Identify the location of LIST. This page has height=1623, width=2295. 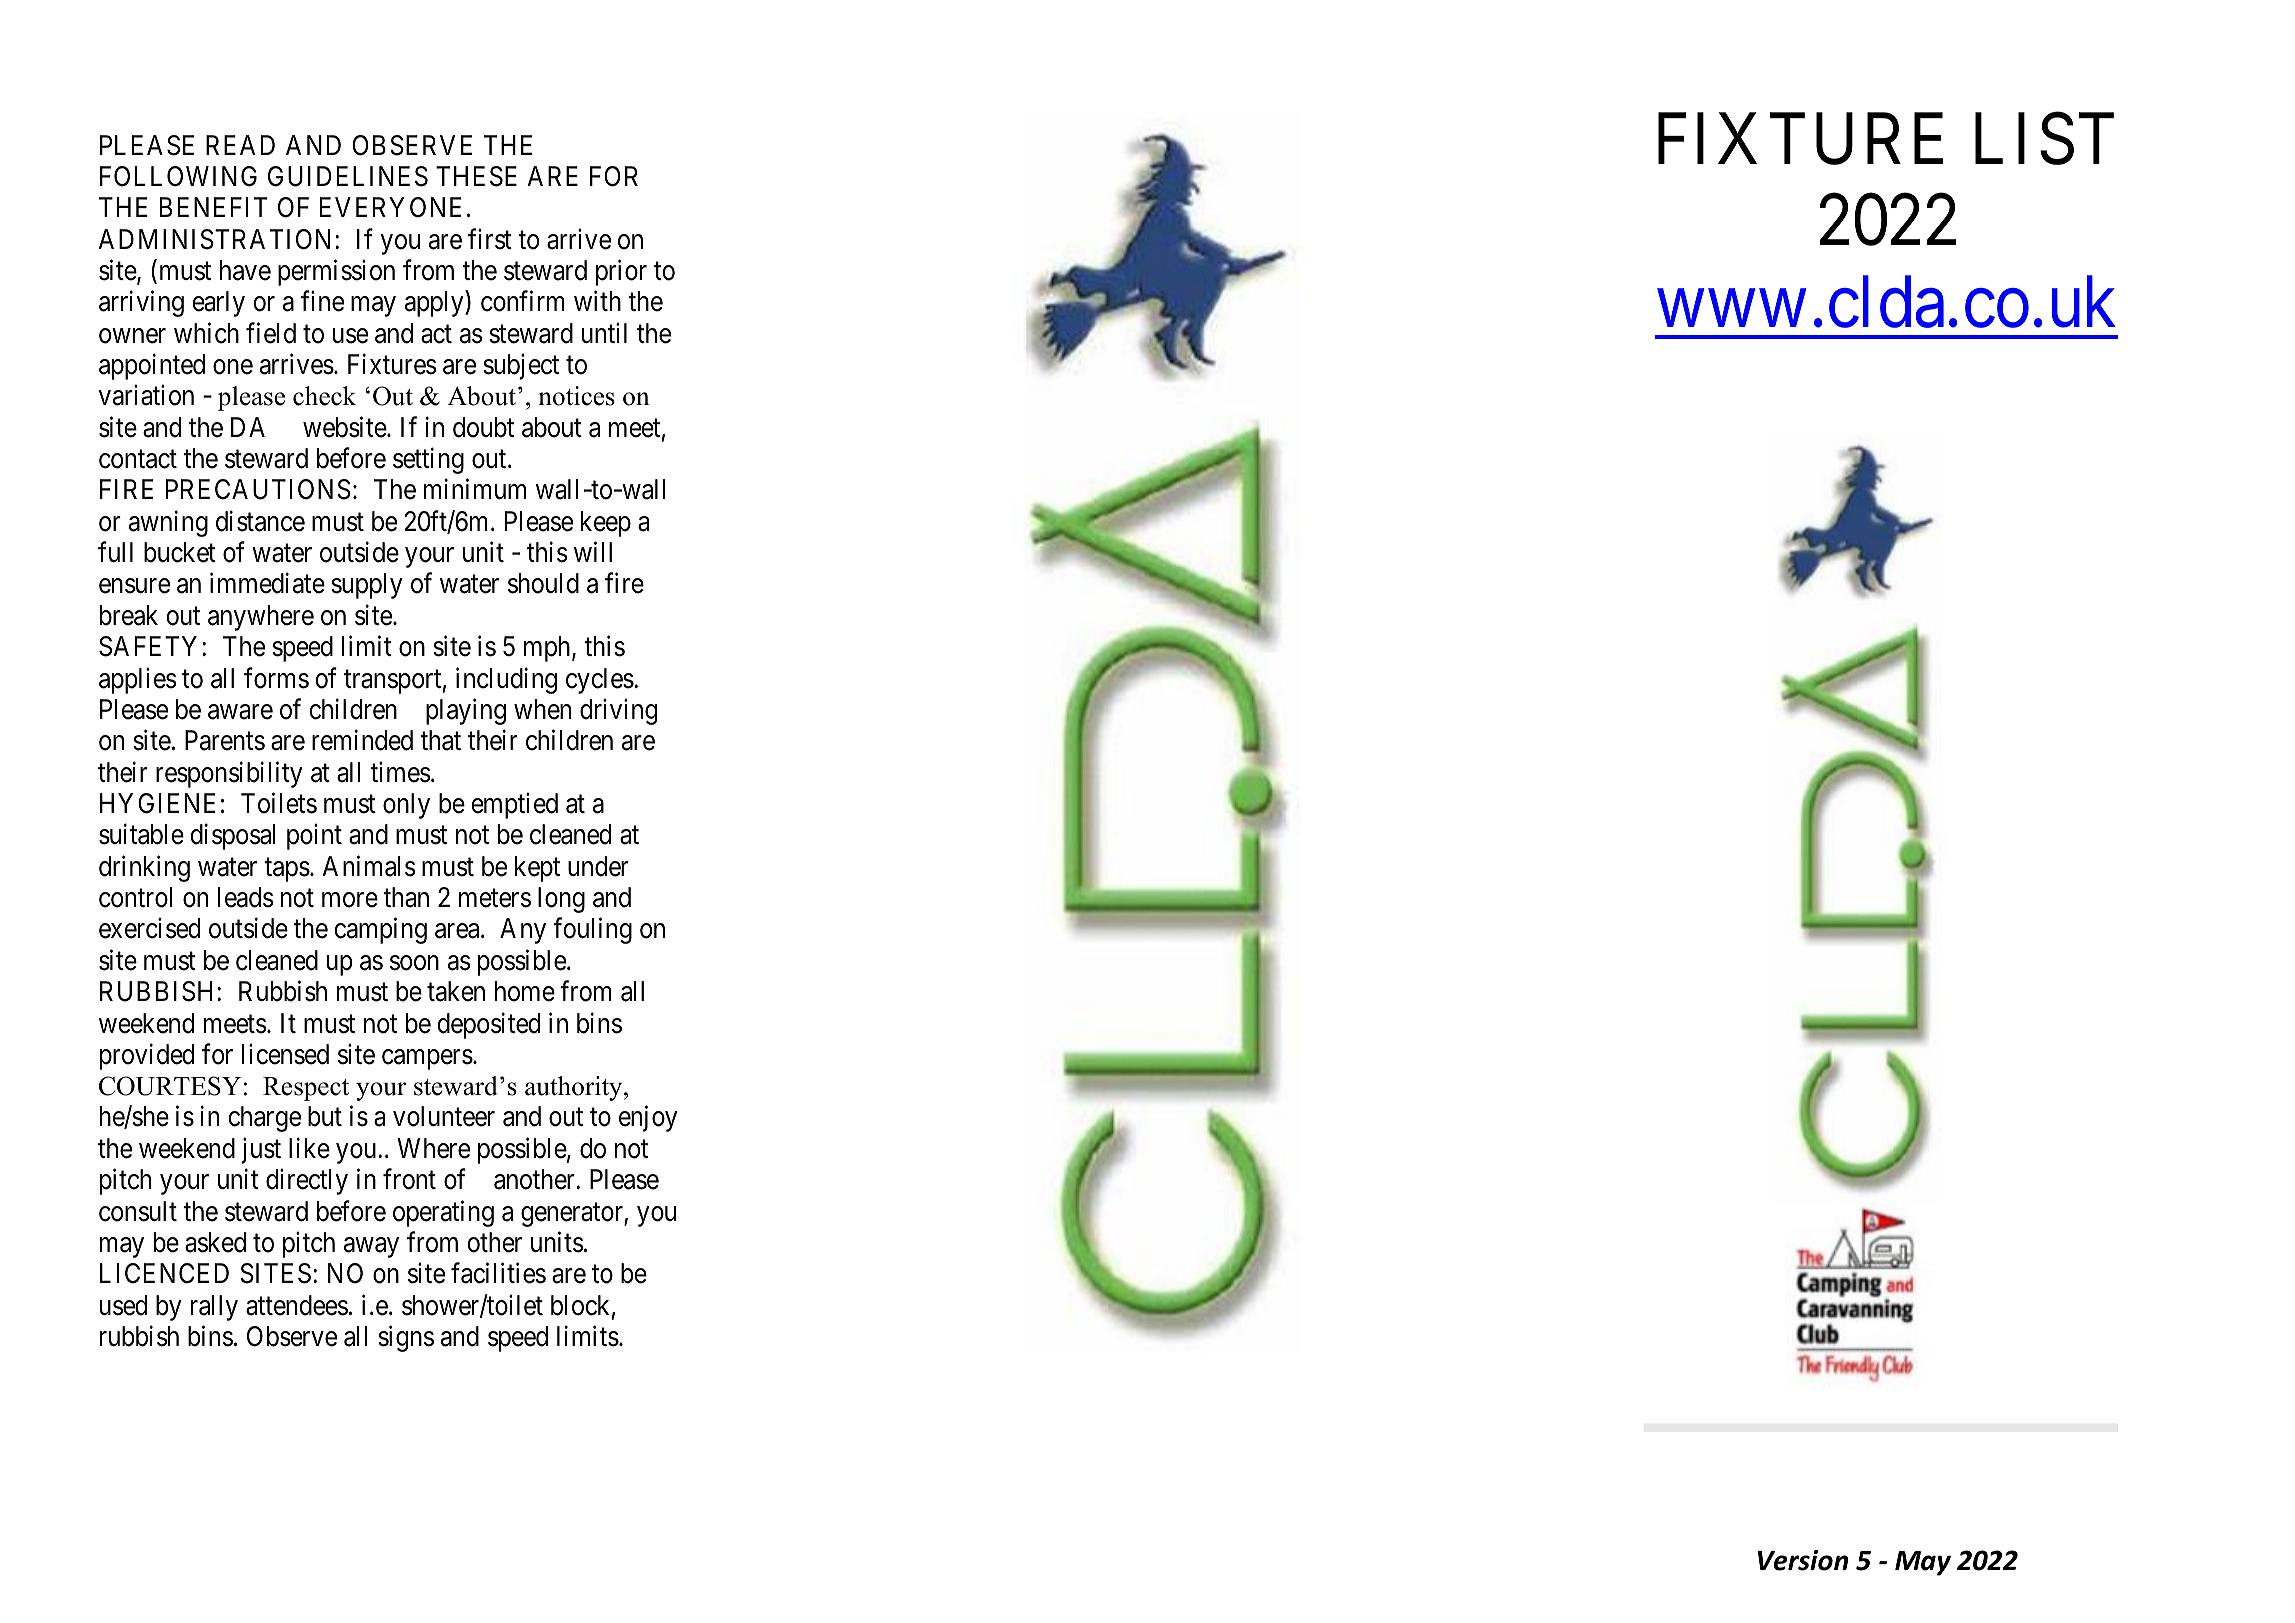
(2044, 139).
